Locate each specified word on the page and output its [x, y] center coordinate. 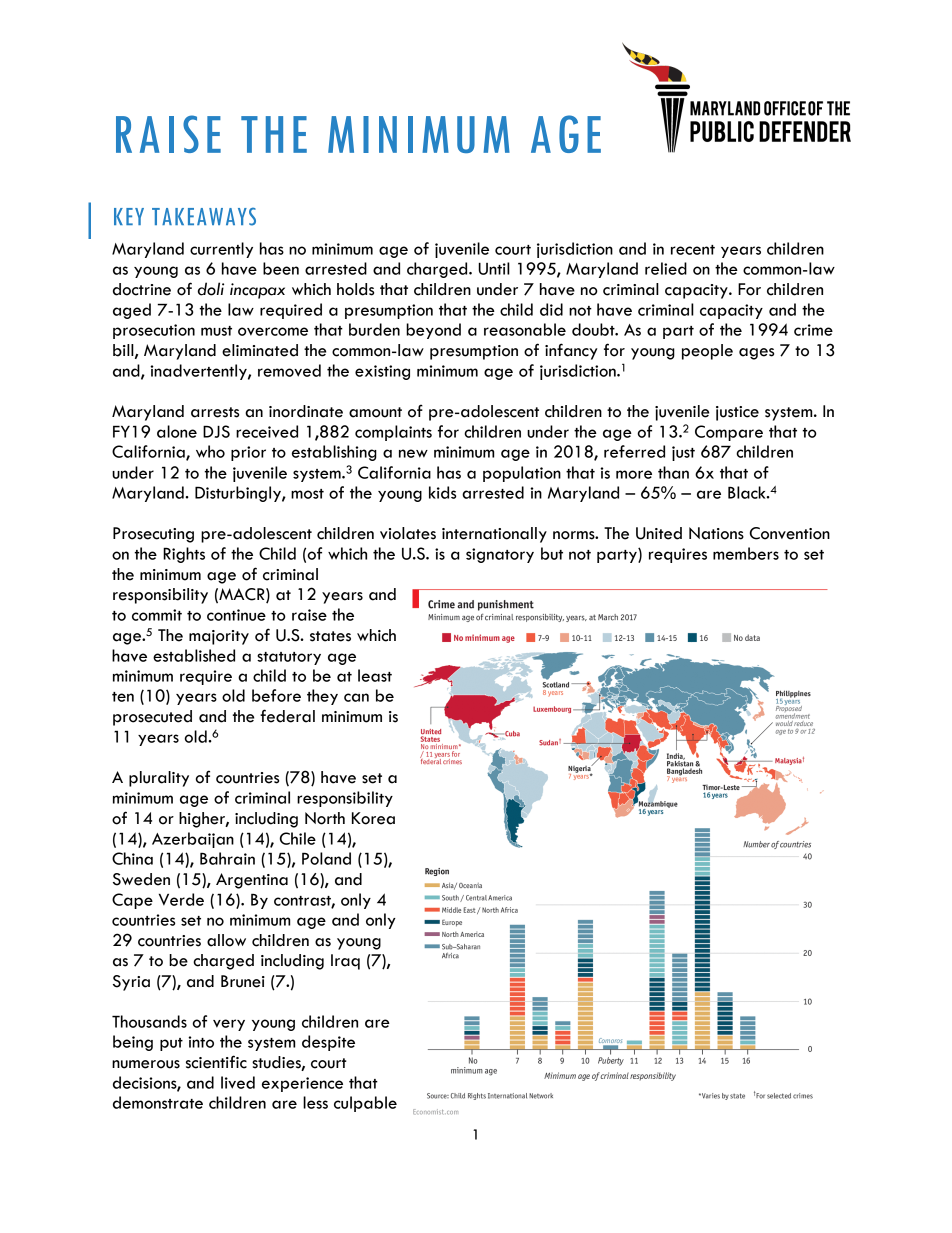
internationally [494, 535]
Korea [373, 818]
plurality [159, 779]
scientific [216, 1062]
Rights [184, 555]
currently [221, 250]
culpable [365, 1104]
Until [494, 268]
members [746, 553]
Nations [716, 533]
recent [693, 250]
